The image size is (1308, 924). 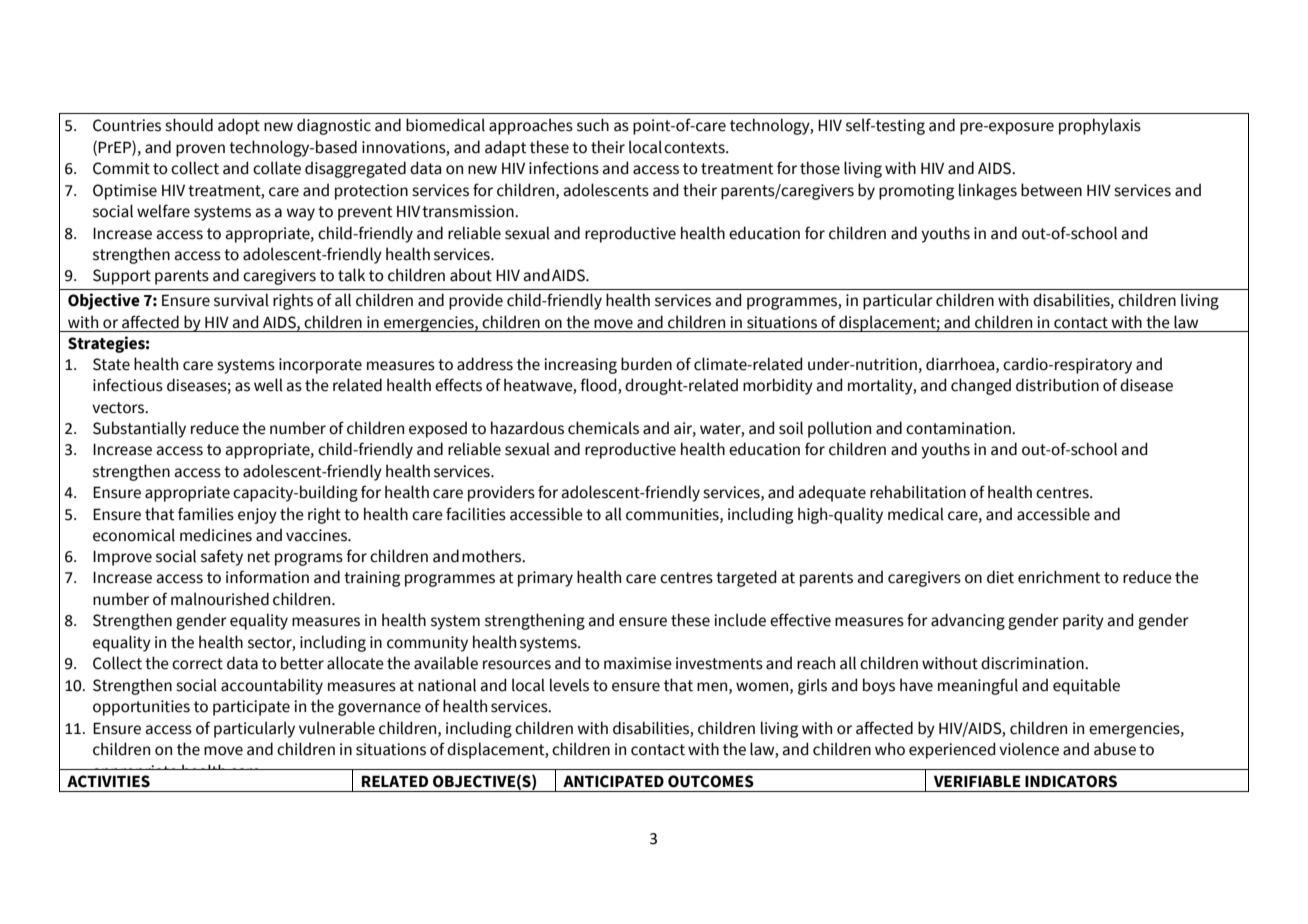 I want to click on safety, so click(x=222, y=557).
